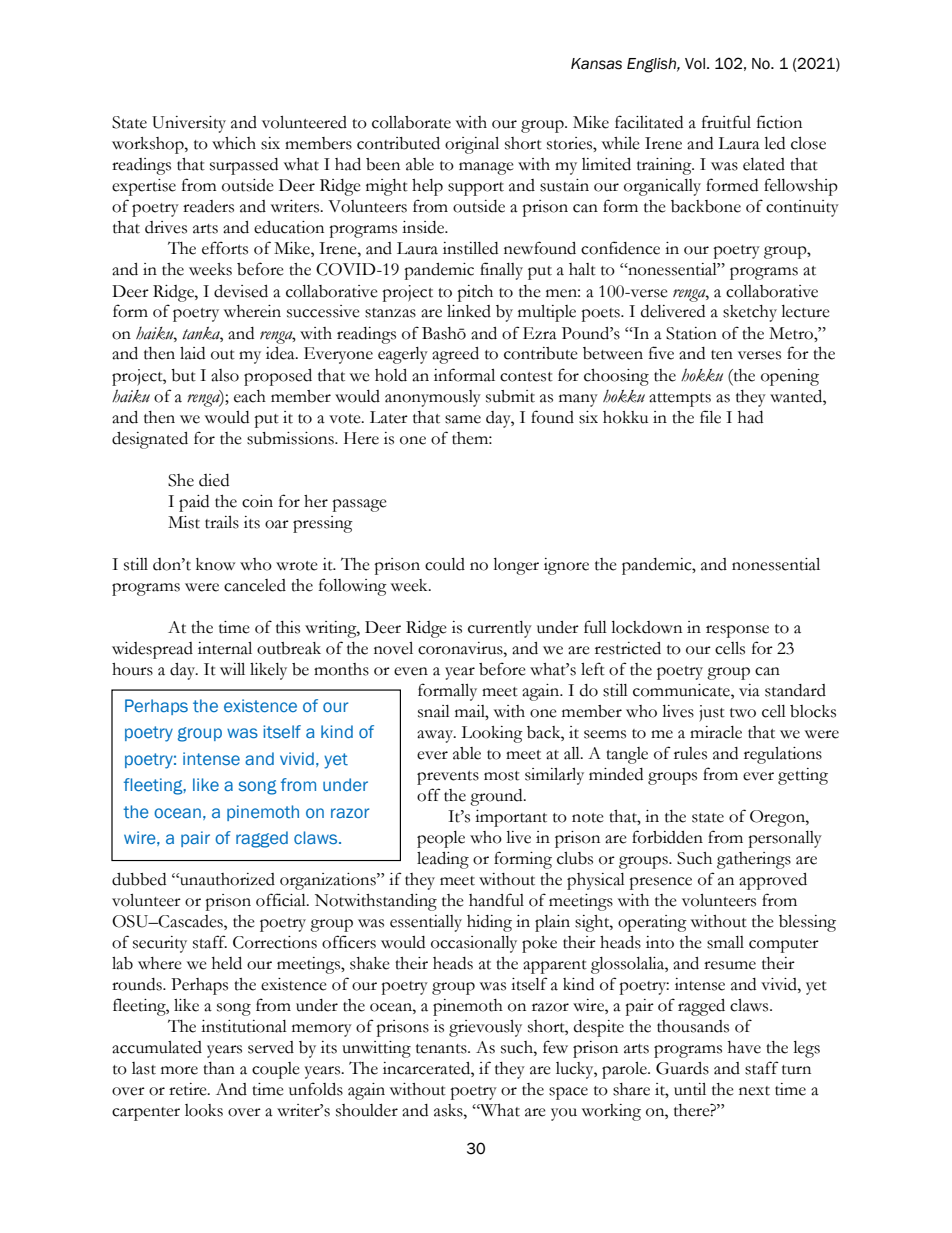 The width and height of the image is (952, 1233). I want to click on than, so click(219, 1068).
